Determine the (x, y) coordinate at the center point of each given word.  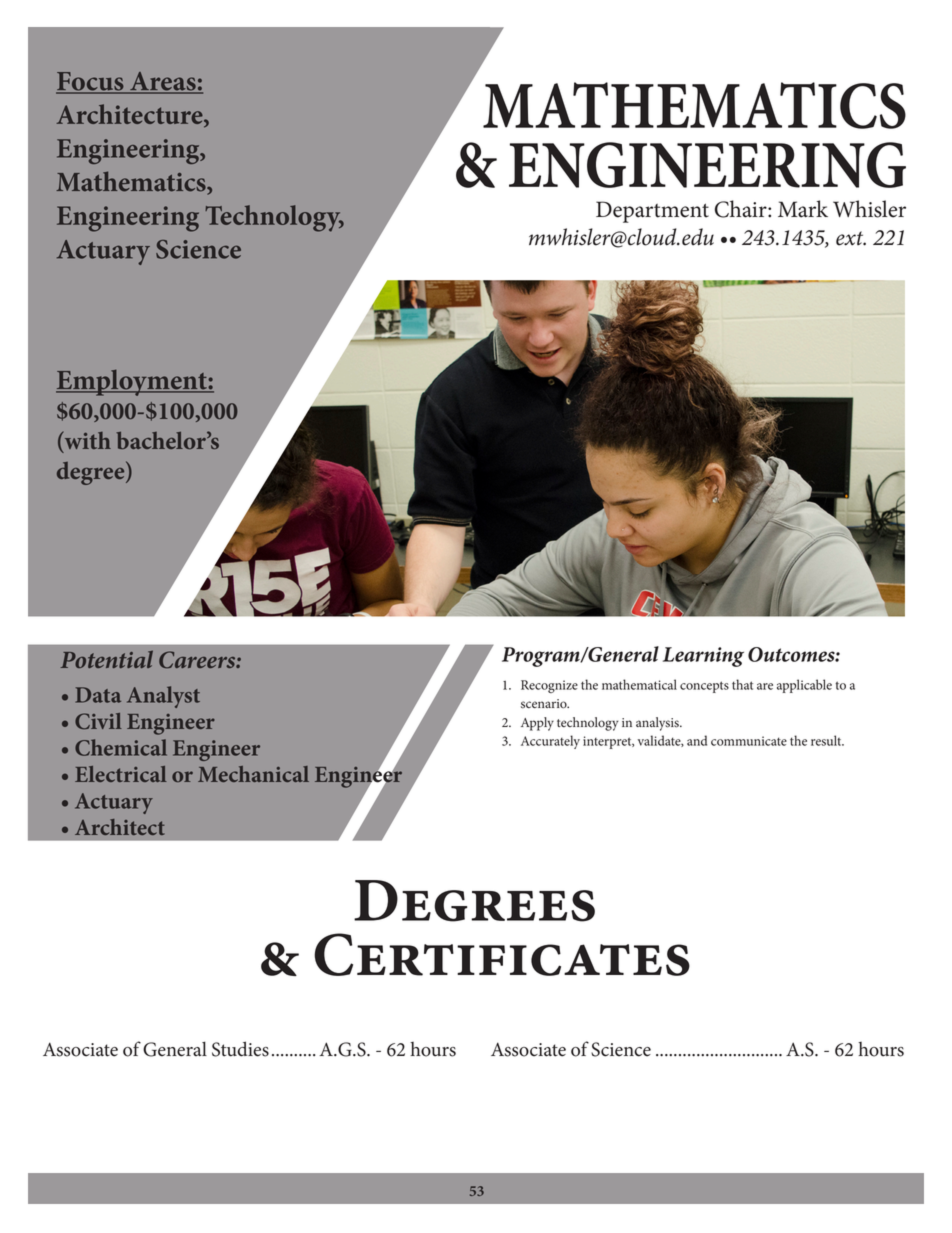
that (742, 684)
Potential (107, 659)
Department (652, 212)
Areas (163, 82)
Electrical (121, 774)
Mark (803, 209)
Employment (132, 382)
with (86, 441)
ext (851, 238)
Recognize (549, 686)
